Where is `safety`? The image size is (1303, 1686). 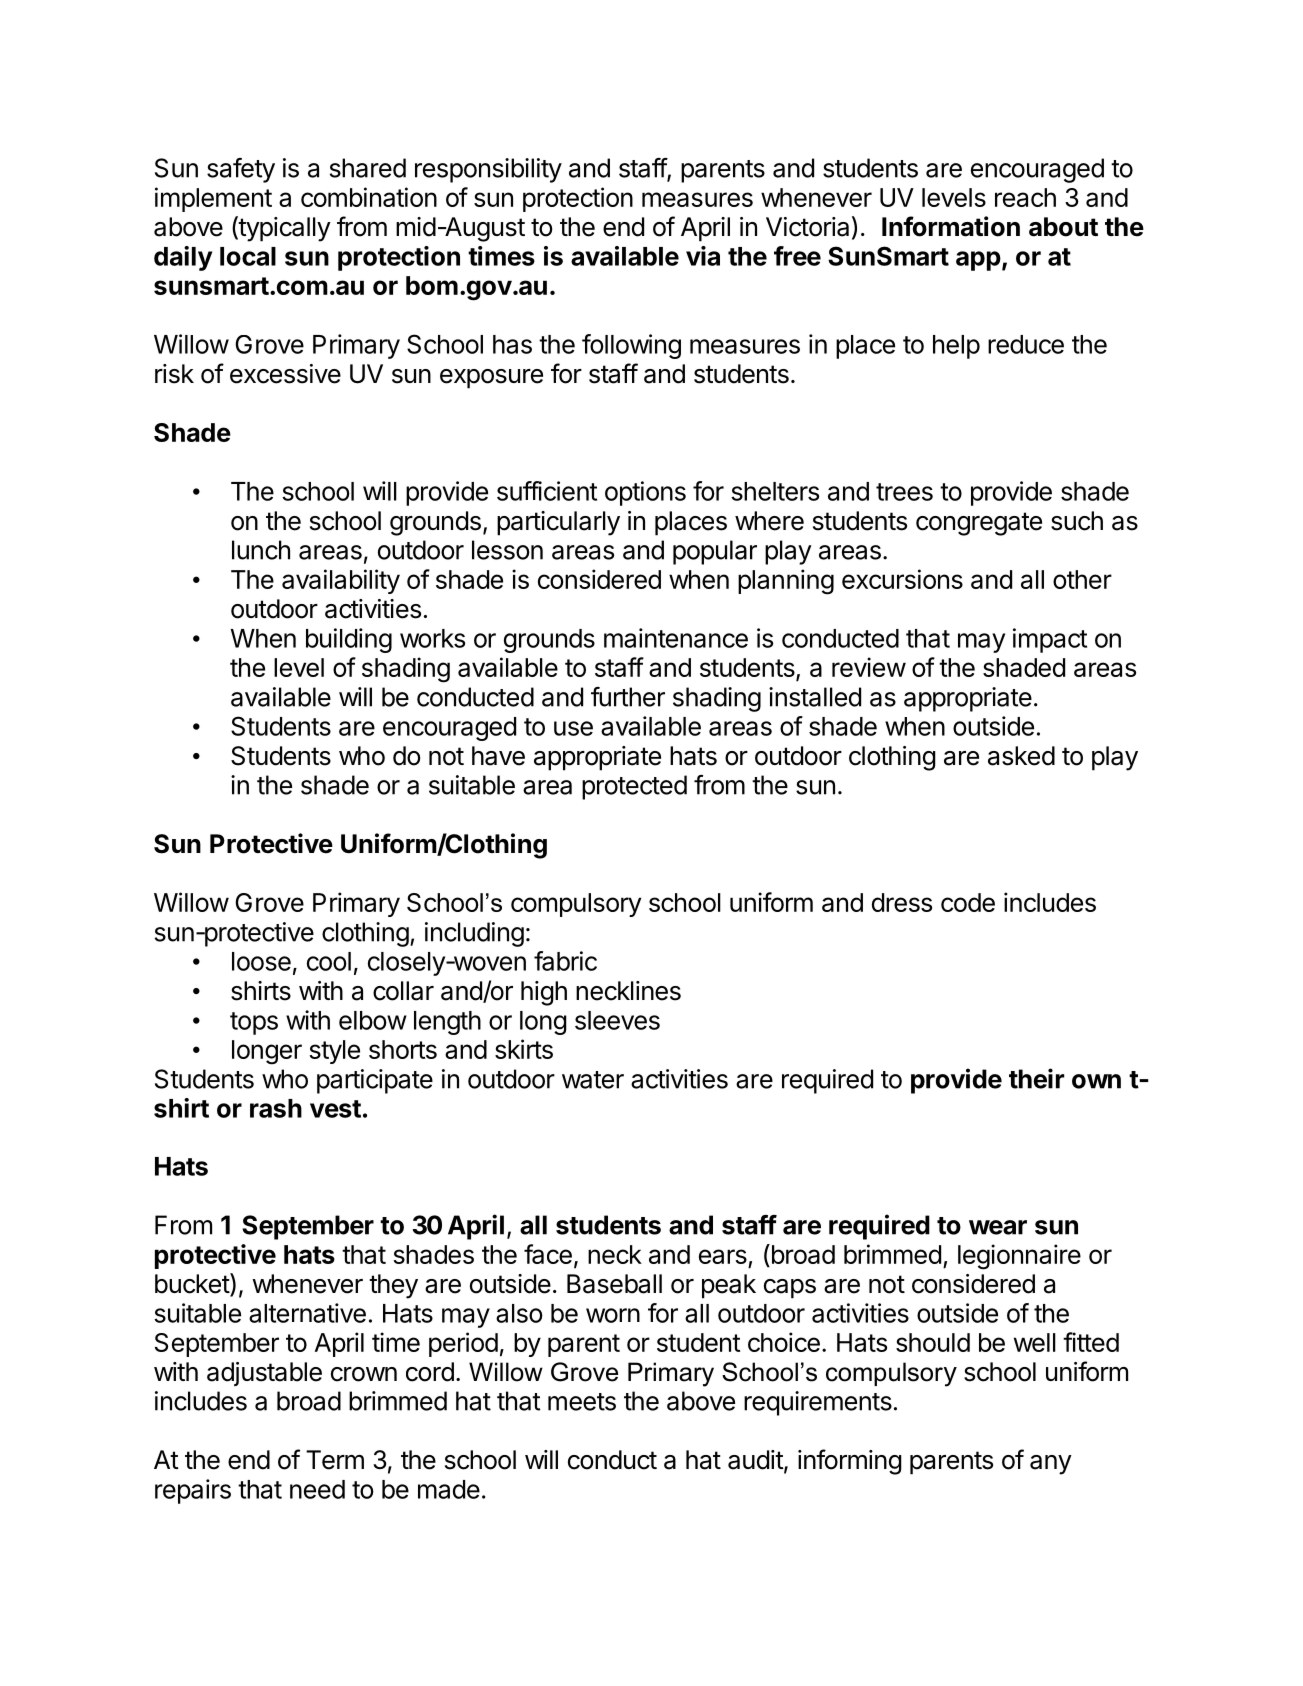
safety is located at coordinates (241, 170).
